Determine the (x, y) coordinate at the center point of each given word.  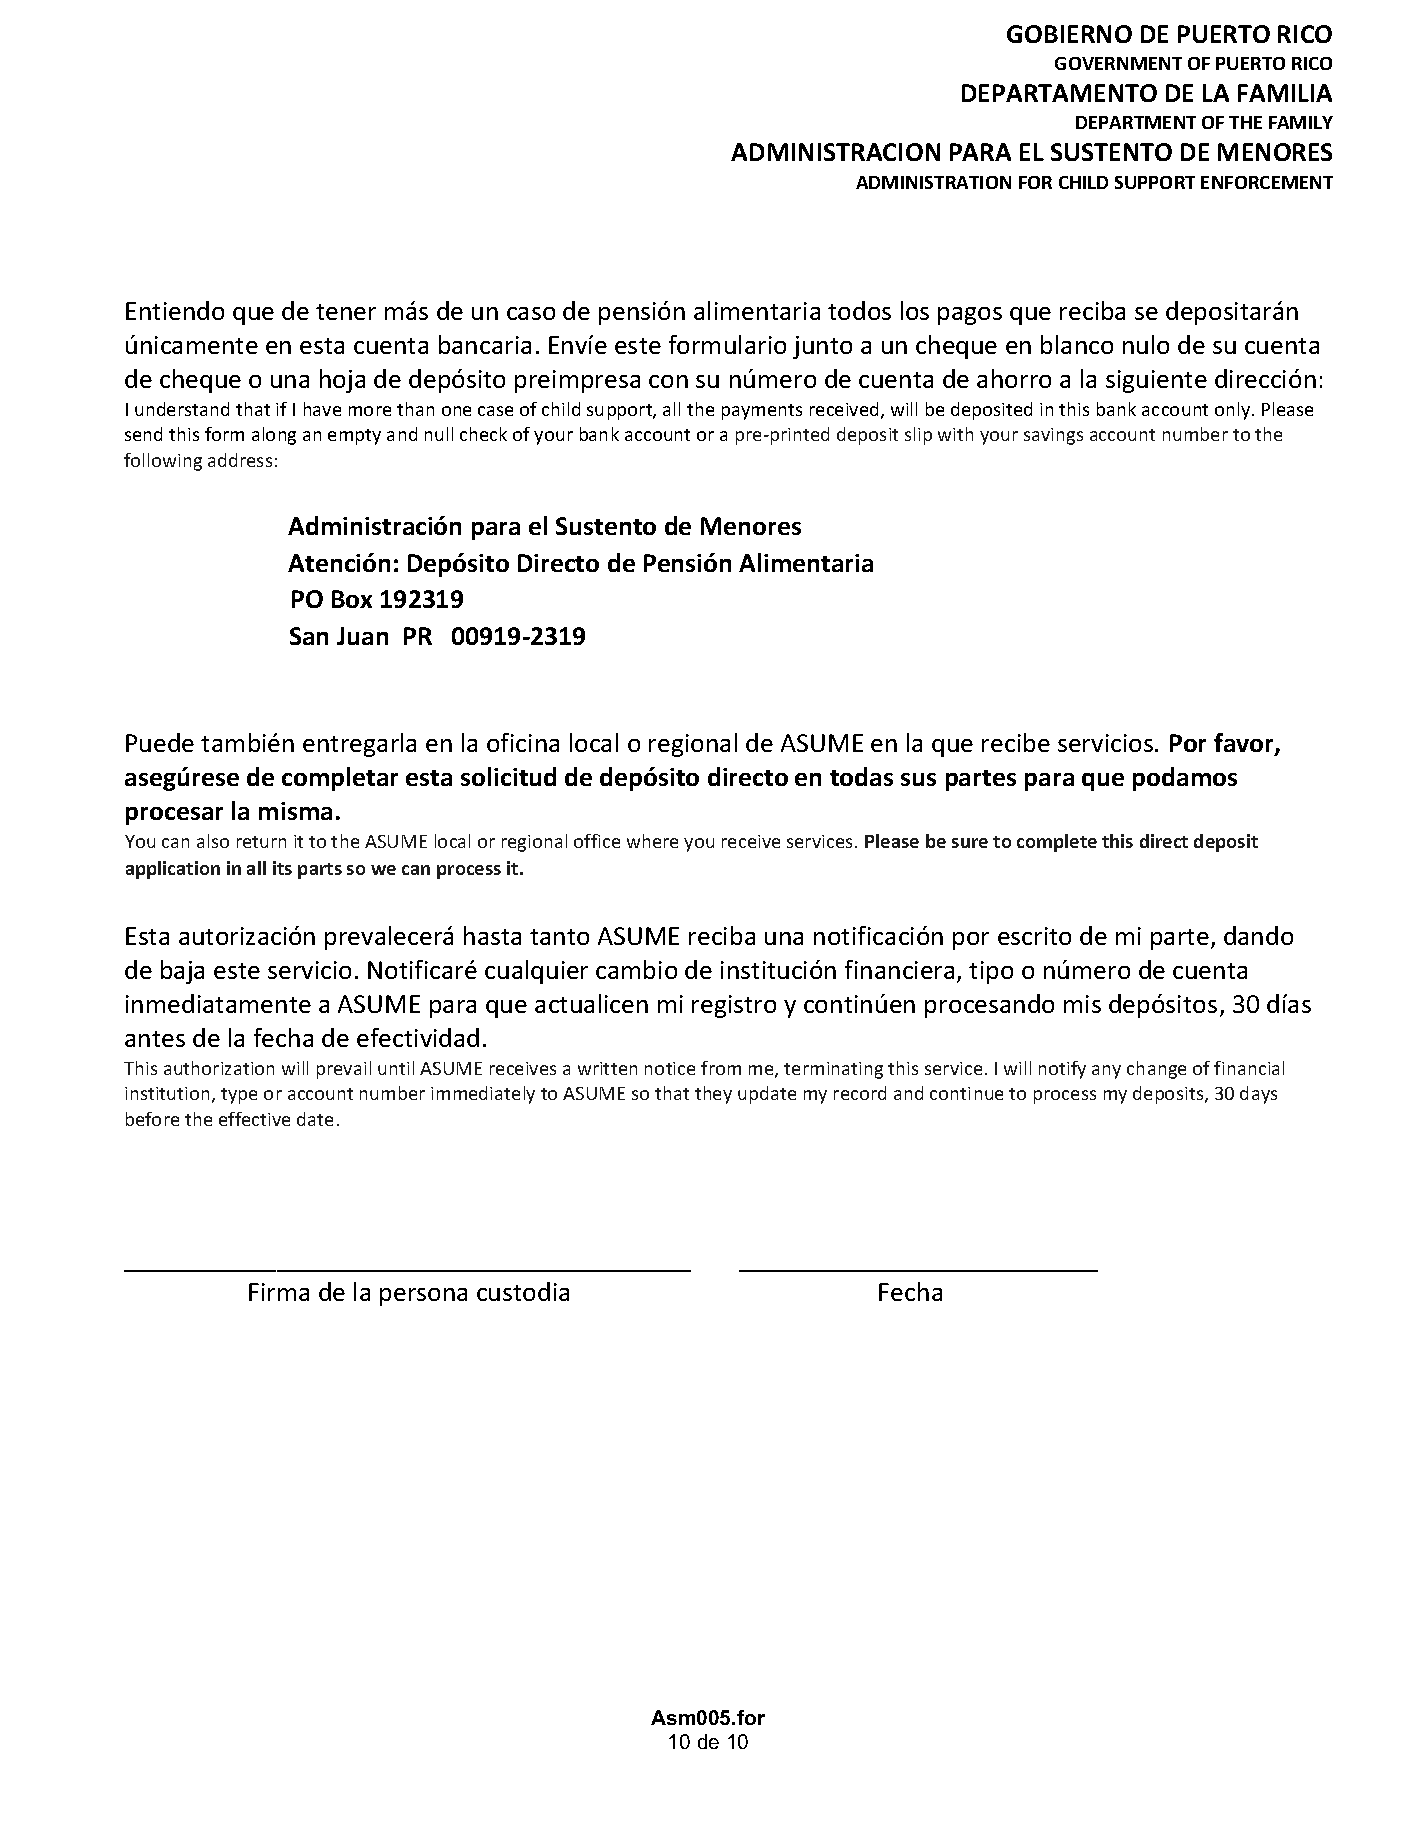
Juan (362, 636)
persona (423, 1297)
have (322, 409)
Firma (279, 1292)
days (1258, 1095)
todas (861, 776)
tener (346, 312)
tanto (559, 937)
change (1156, 1070)
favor (1245, 744)
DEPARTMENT (1136, 122)
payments (762, 412)
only (1234, 411)
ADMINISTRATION (933, 182)
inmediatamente (218, 1003)
